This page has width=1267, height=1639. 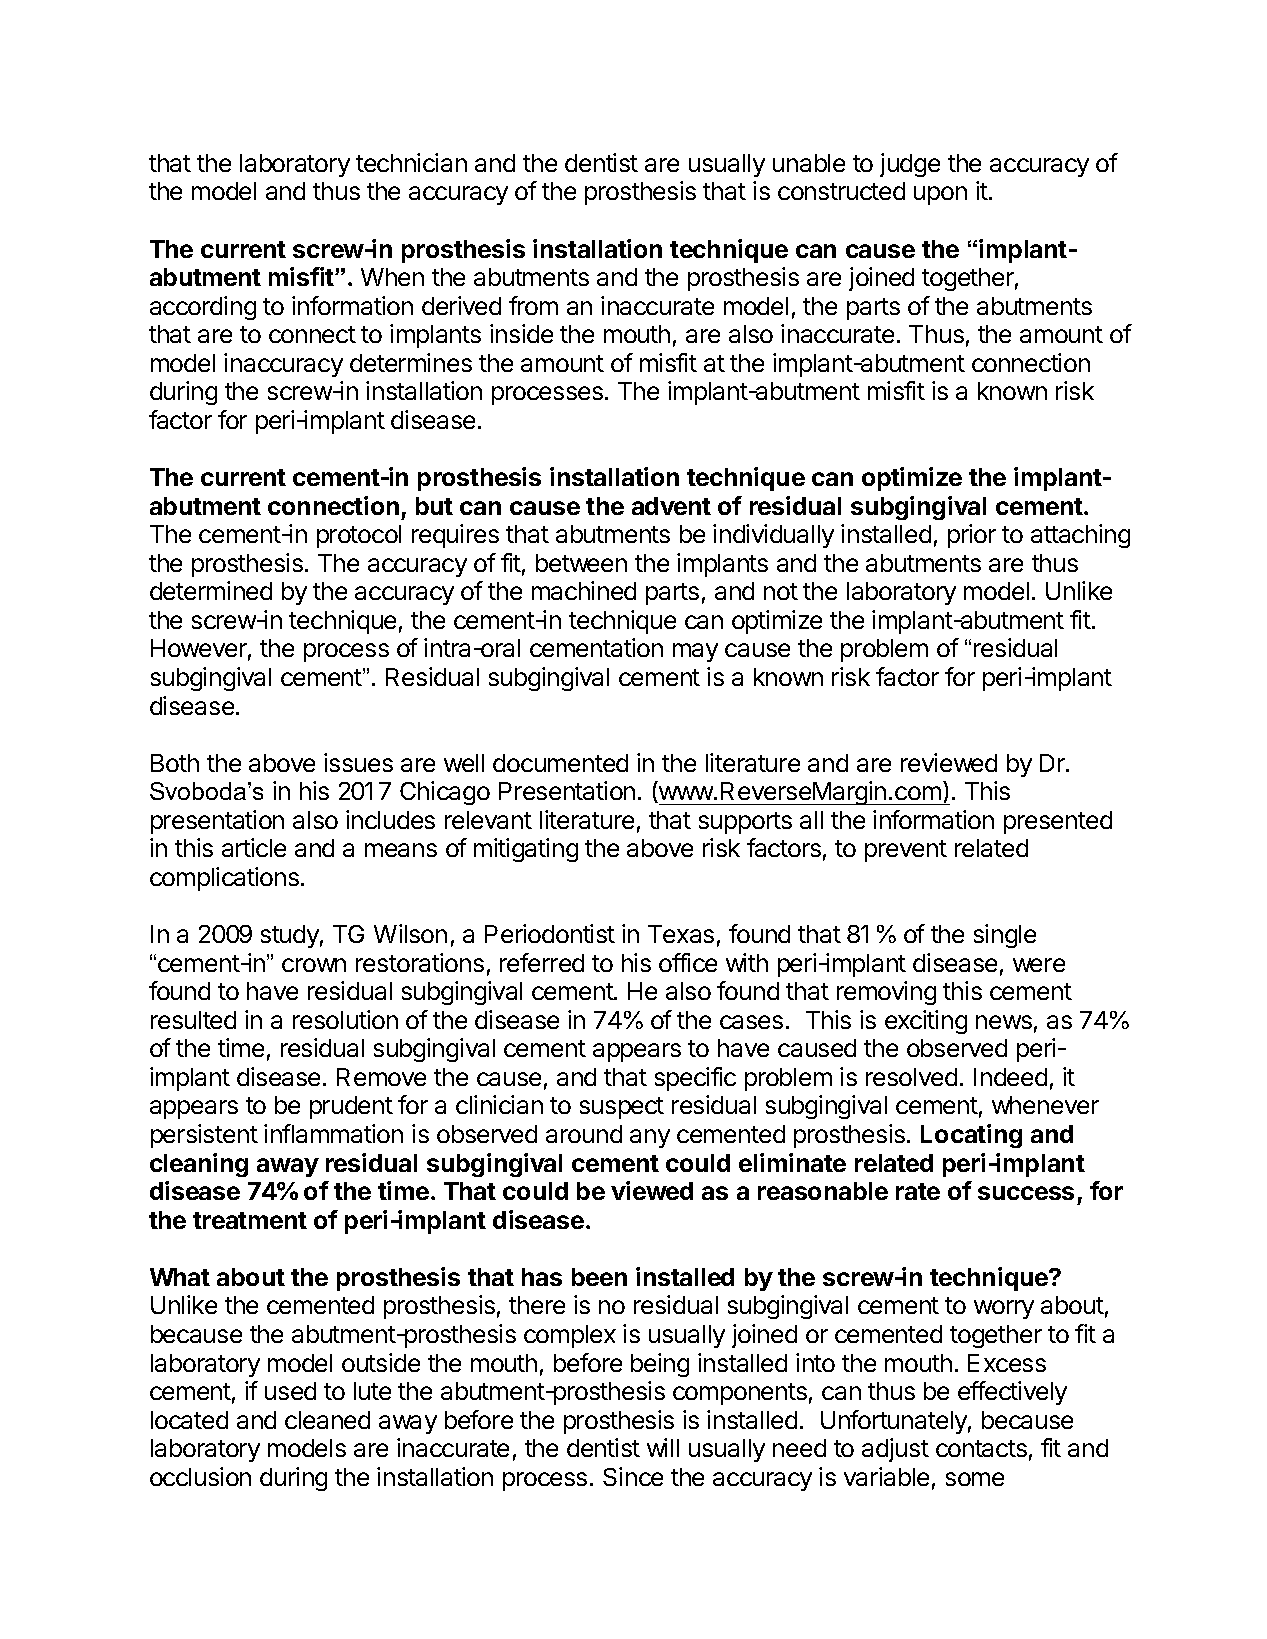 What do you see at coordinates (940, 195) in the page?
I see `upon` at bounding box center [940, 195].
